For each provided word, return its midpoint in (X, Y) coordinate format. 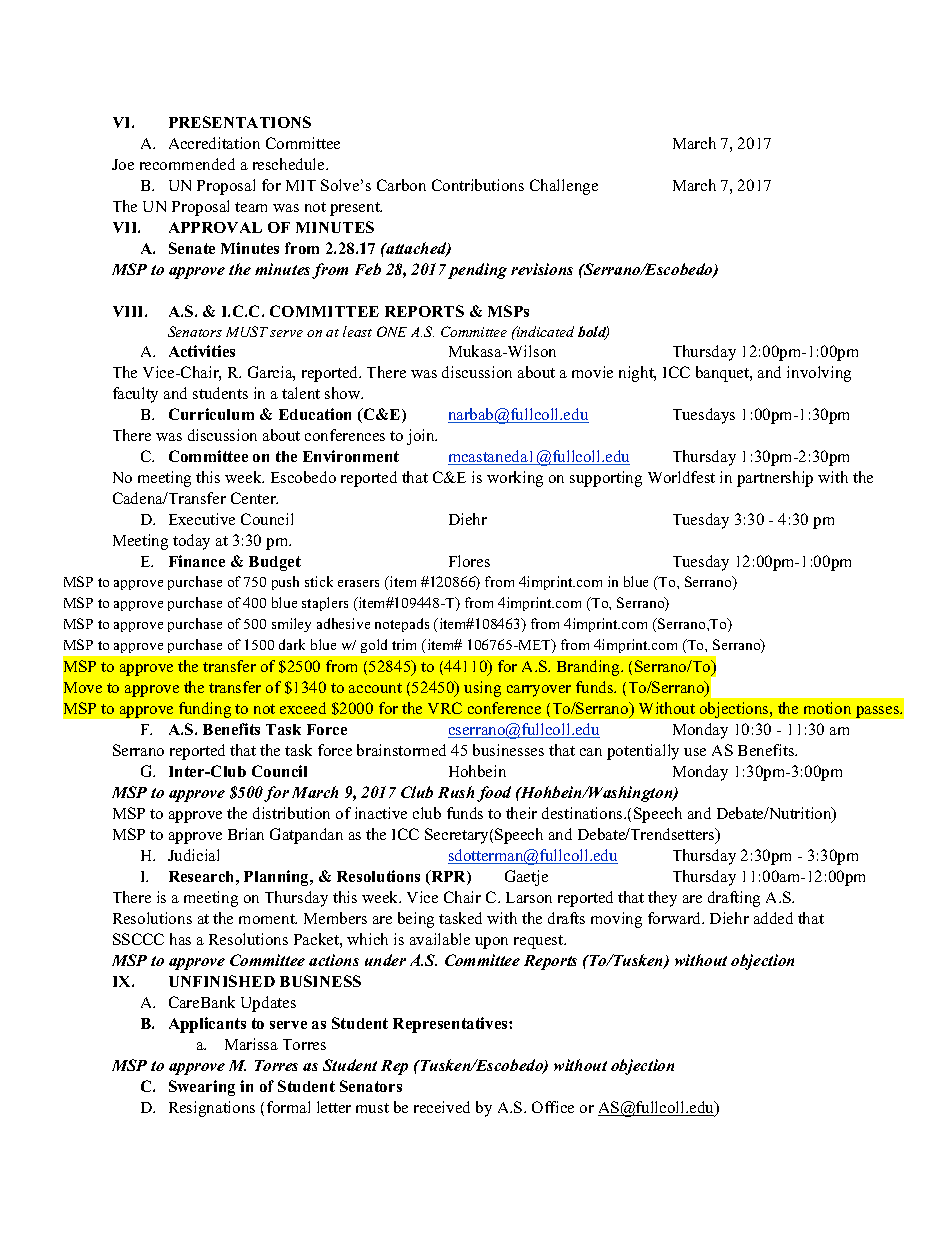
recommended (187, 164)
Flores (469, 561)
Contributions (478, 185)
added (773, 918)
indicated (544, 331)
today (191, 542)
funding (205, 710)
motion (827, 708)
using (482, 689)
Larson (529, 897)
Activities (202, 351)
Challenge (564, 187)
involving (819, 374)
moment (268, 919)
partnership (775, 479)
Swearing (202, 1088)
